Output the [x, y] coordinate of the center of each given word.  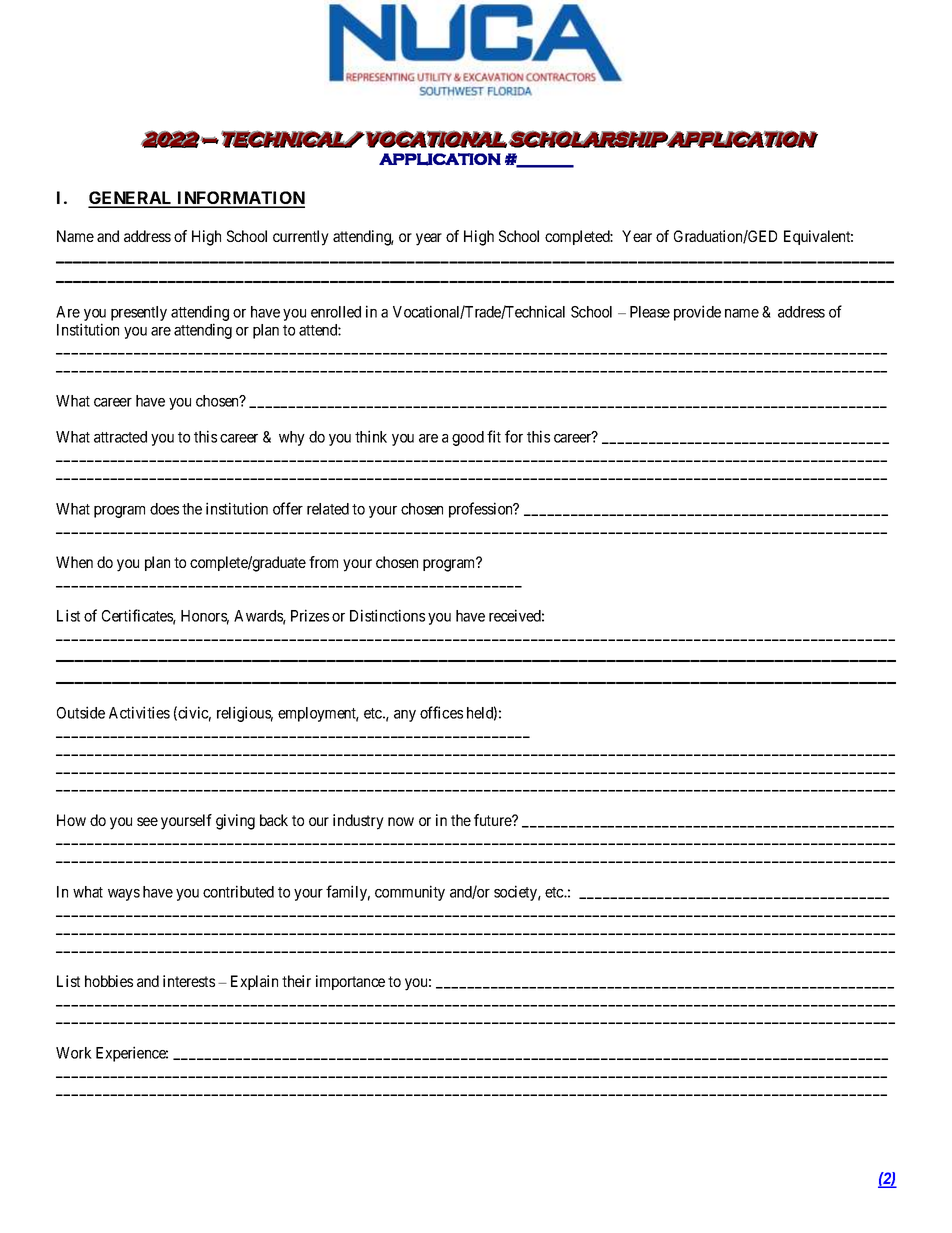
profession [482, 510]
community [410, 893]
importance [350, 982]
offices [441, 712]
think [371, 436]
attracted [120, 437]
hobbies [109, 981]
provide [697, 313]
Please [650, 312]
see [147, 821]
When [74, 562]
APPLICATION [440, 159]
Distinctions [387, 615]
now [401, 821]
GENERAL [131, 199]
